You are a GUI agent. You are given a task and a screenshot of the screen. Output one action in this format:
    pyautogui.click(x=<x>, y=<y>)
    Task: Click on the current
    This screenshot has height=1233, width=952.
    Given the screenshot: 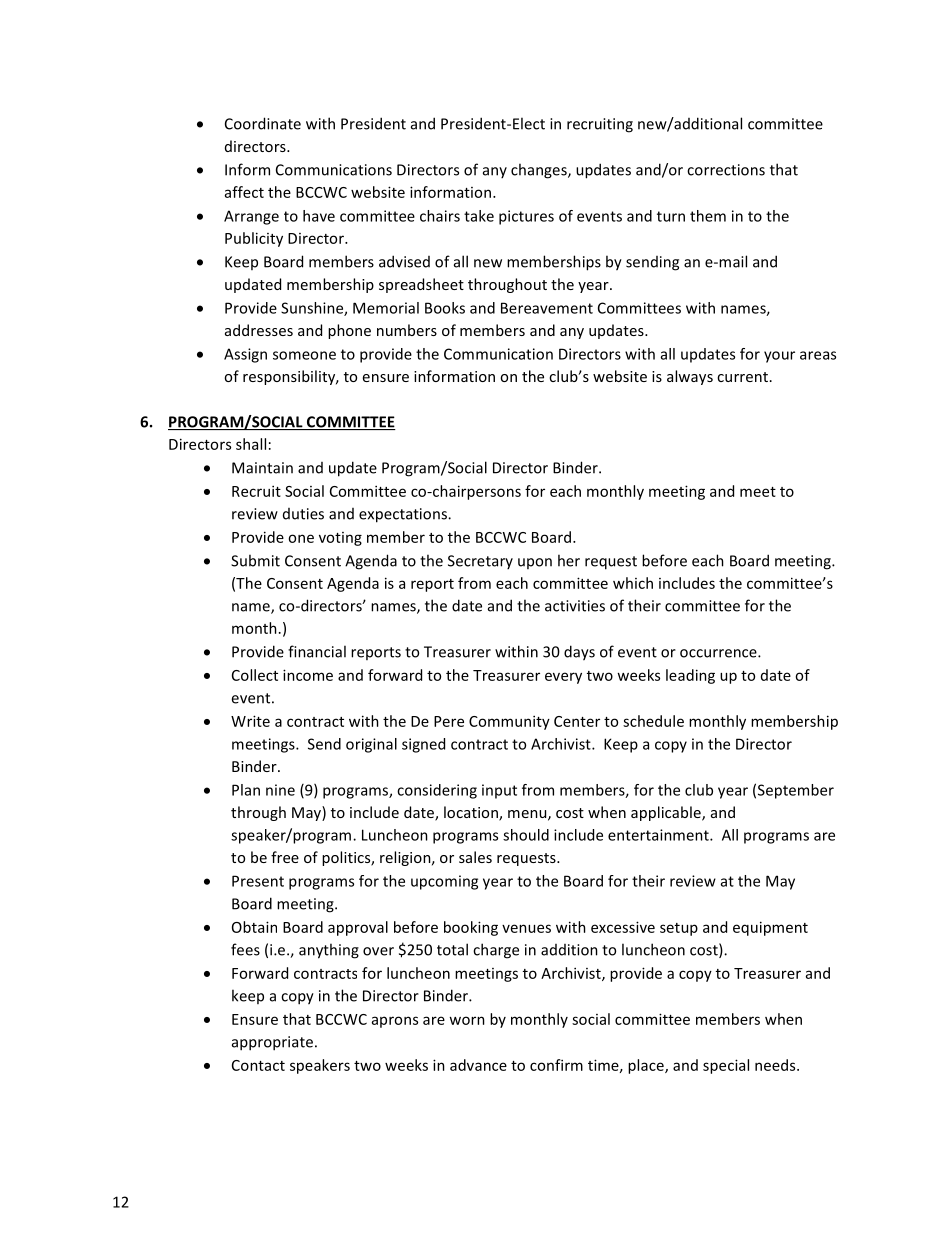 What is the action you would take?
    pyautogui.click(x=744, y=377)
